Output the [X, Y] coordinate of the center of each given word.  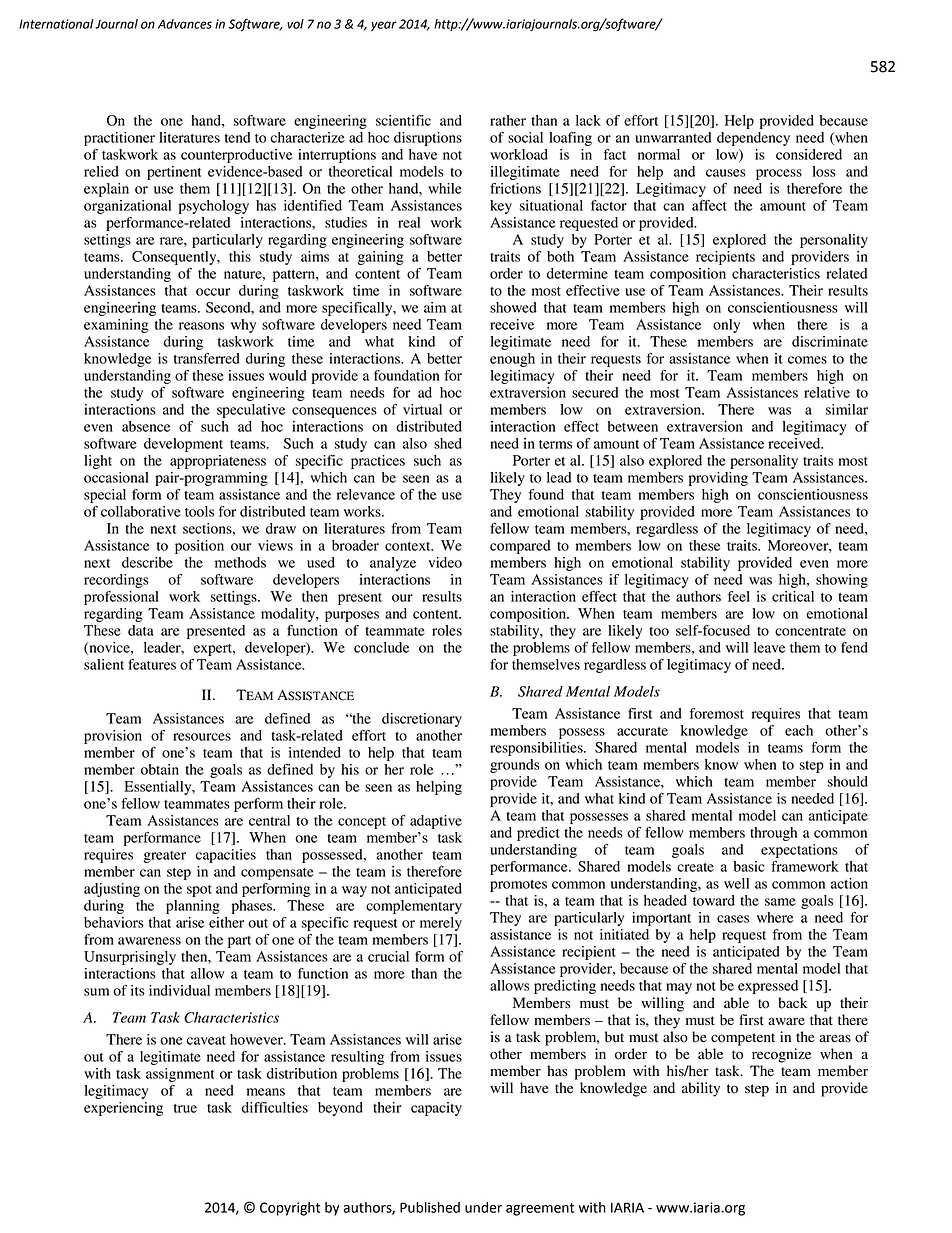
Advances [185, 24]
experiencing [123, 1109]
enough [512, 360]
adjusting [112, 890]
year [384, 26]
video [445, 562]
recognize [781, 1055]
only [726, 326]
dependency [753, 139]
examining [116, 326]
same [780, 902]
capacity [436, 1109]
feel [739, 596]
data [141, 630]
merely [441, 924]
